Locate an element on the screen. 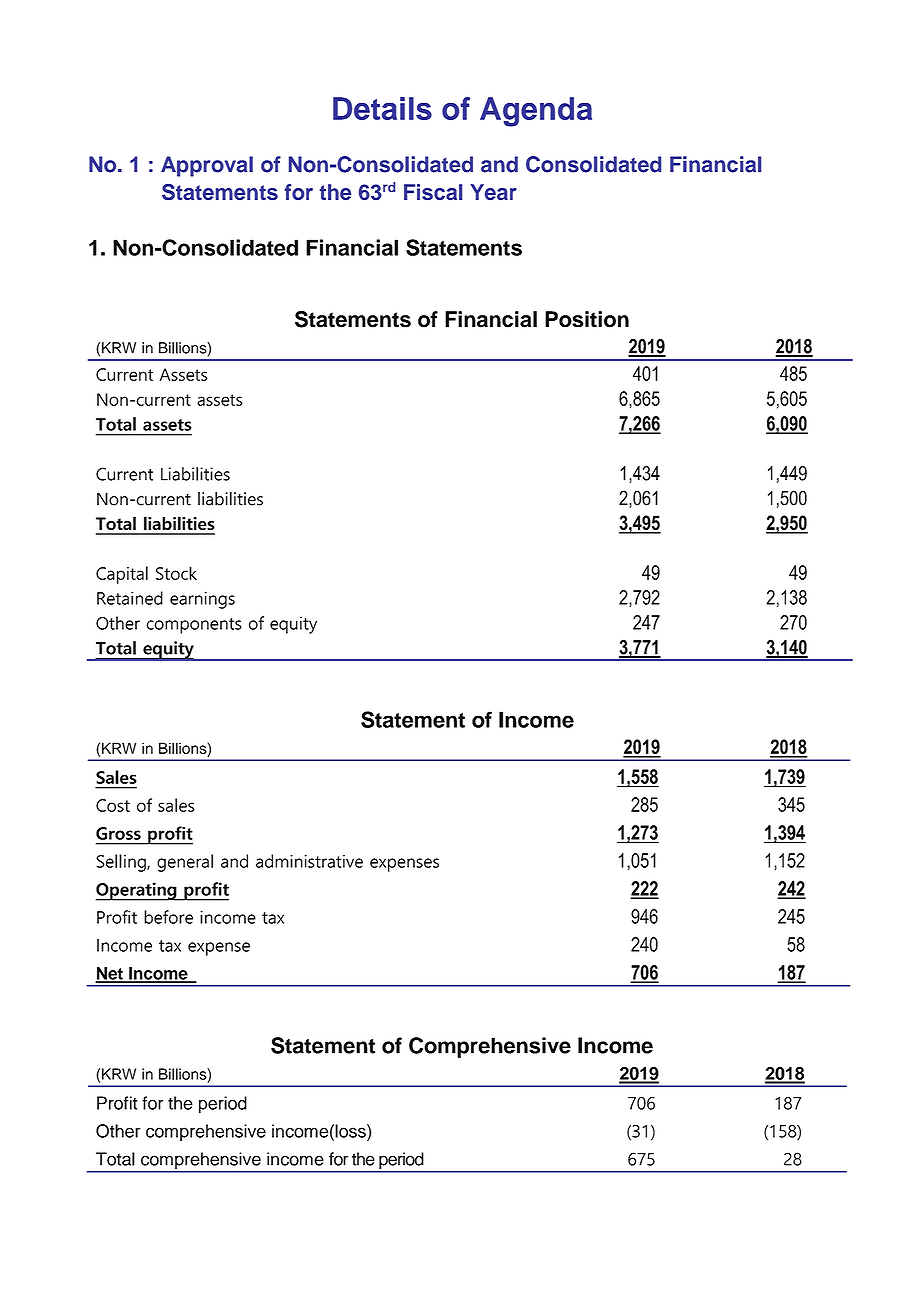 The width and height of the screenshot is (924, 1308). administrative is located at coordinates (309, 861).
